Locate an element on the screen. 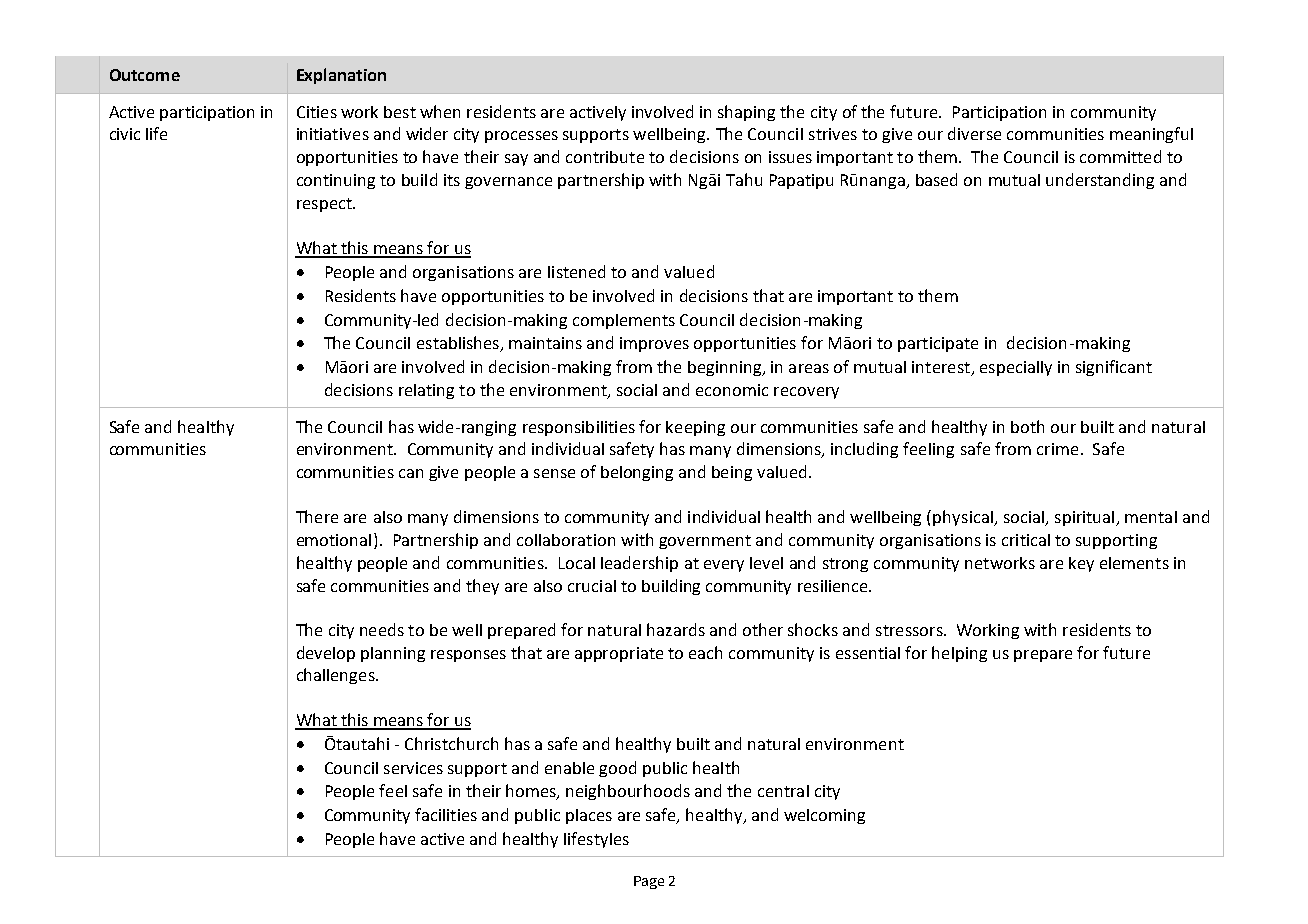 This screenshot has height=924, width=1308. Cities is located at coordinates (317, 112).
